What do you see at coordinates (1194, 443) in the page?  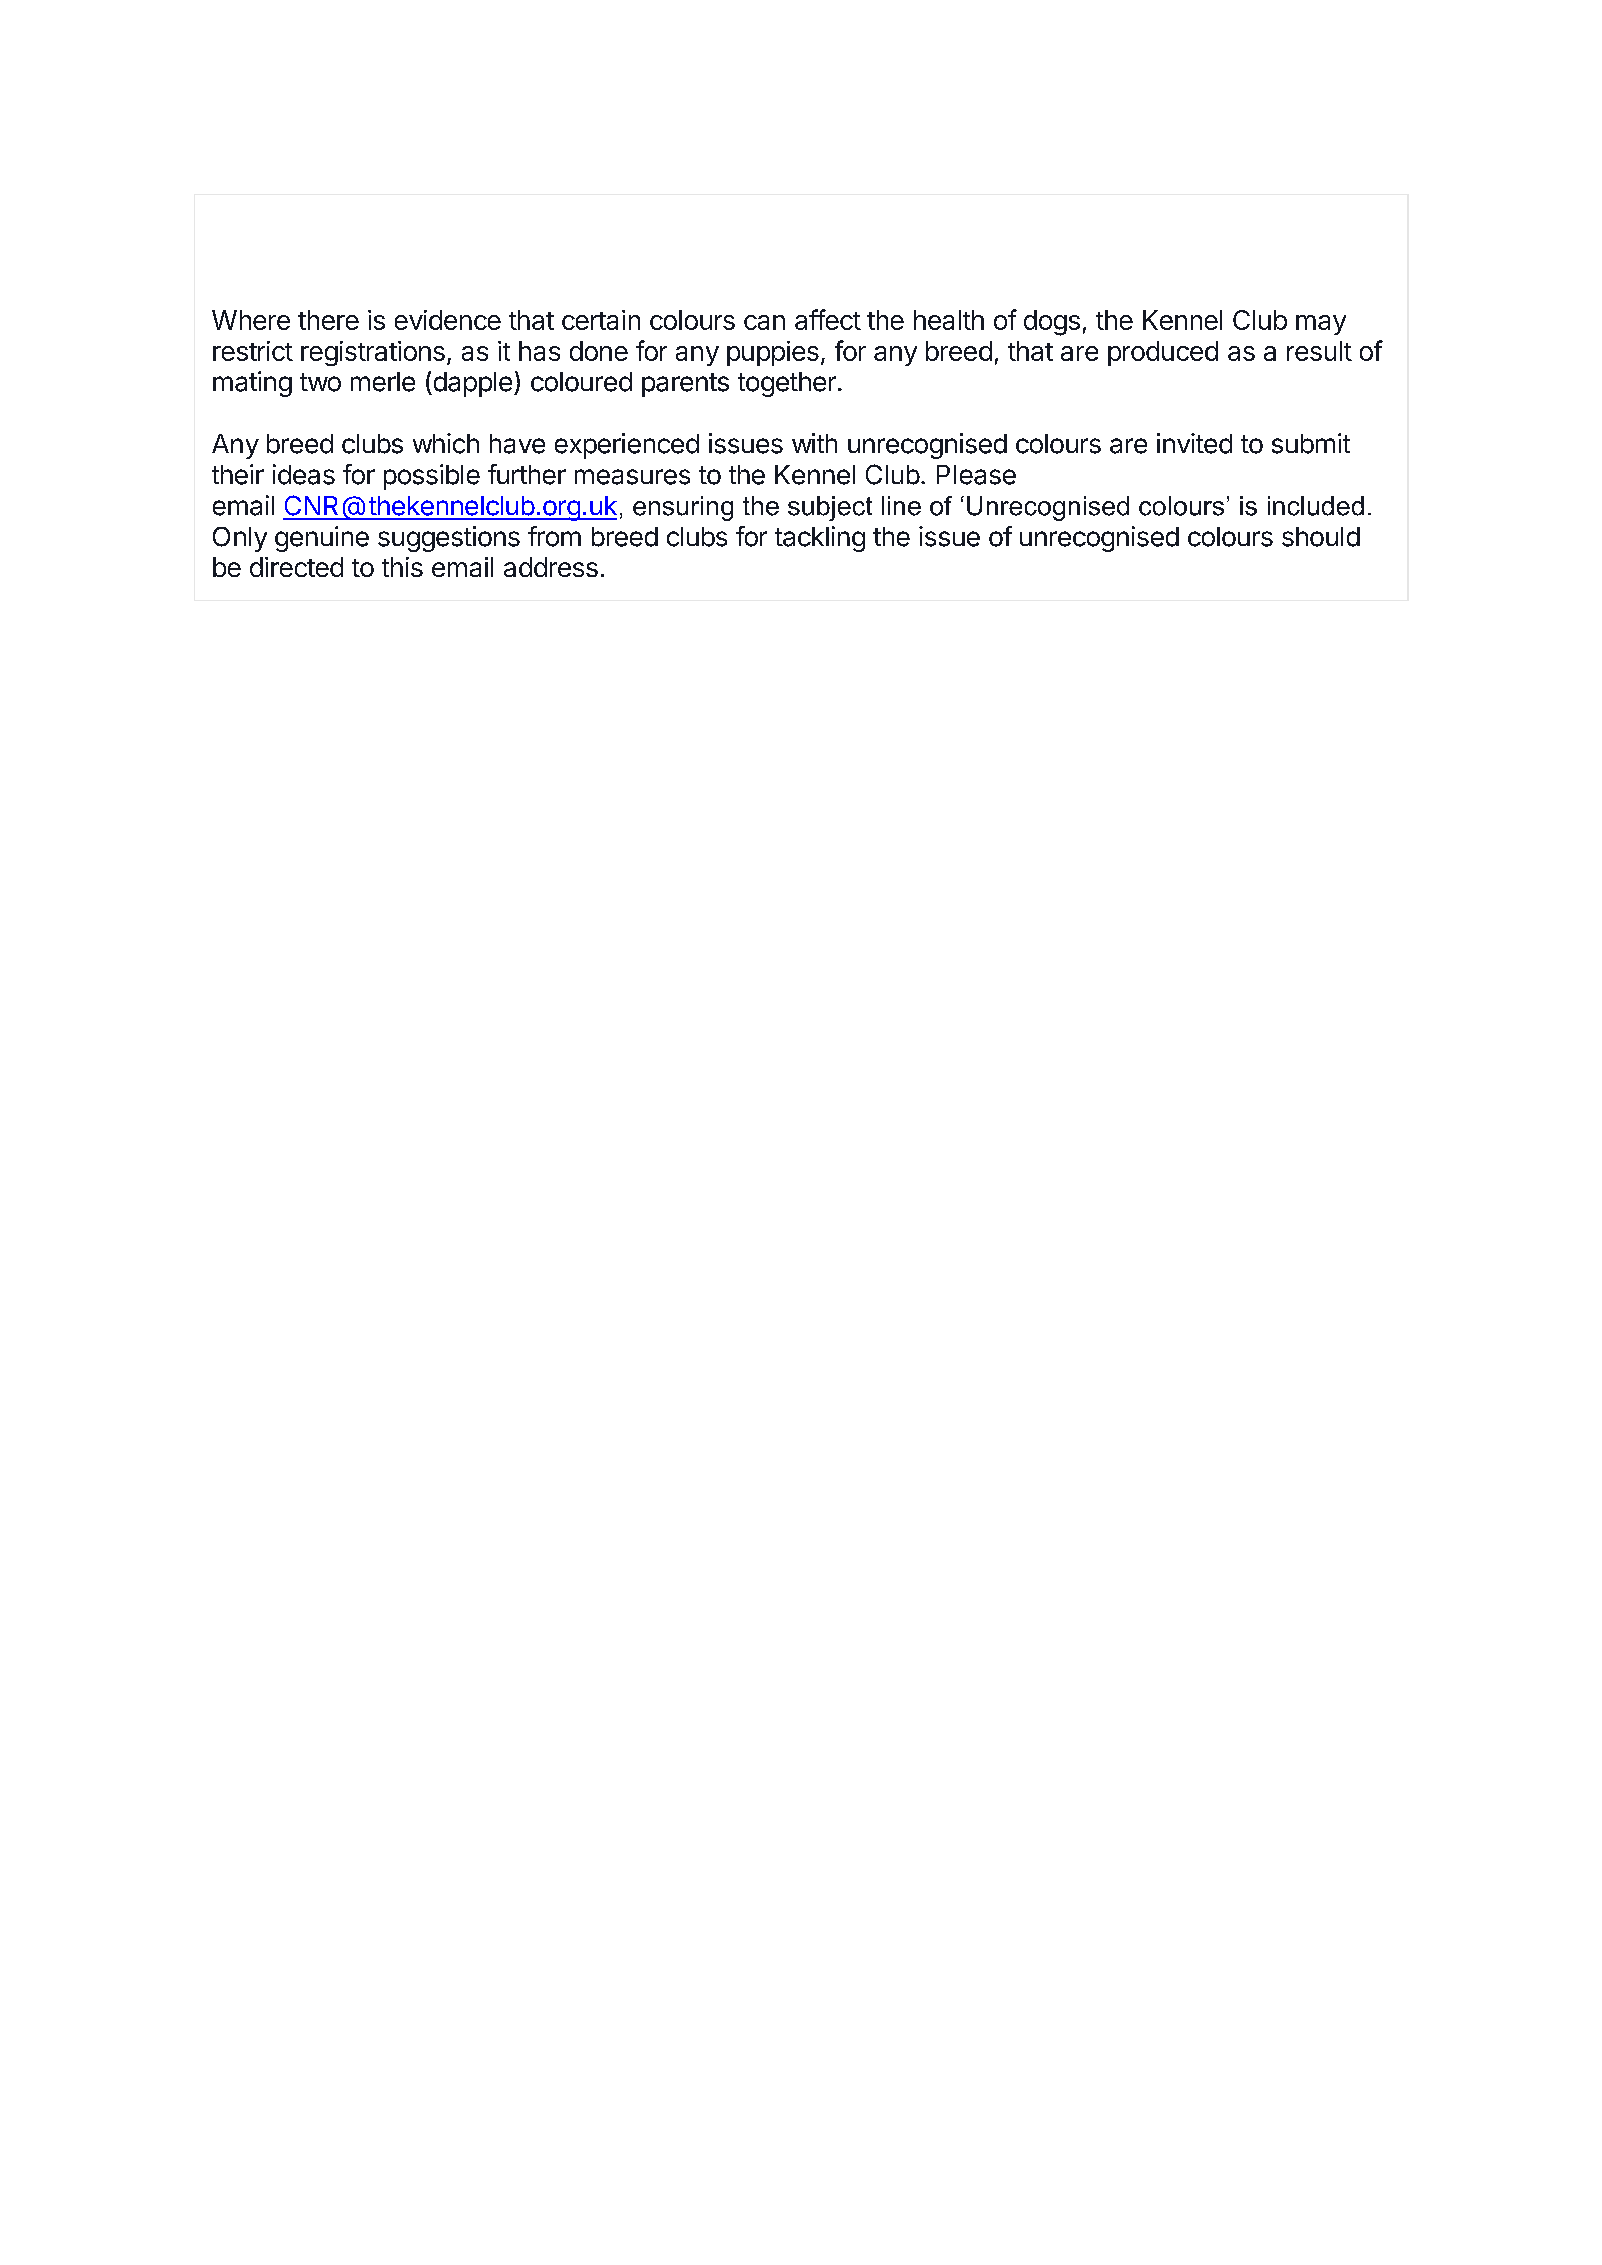 I see `invited` at bounding box center [1194, 443].
